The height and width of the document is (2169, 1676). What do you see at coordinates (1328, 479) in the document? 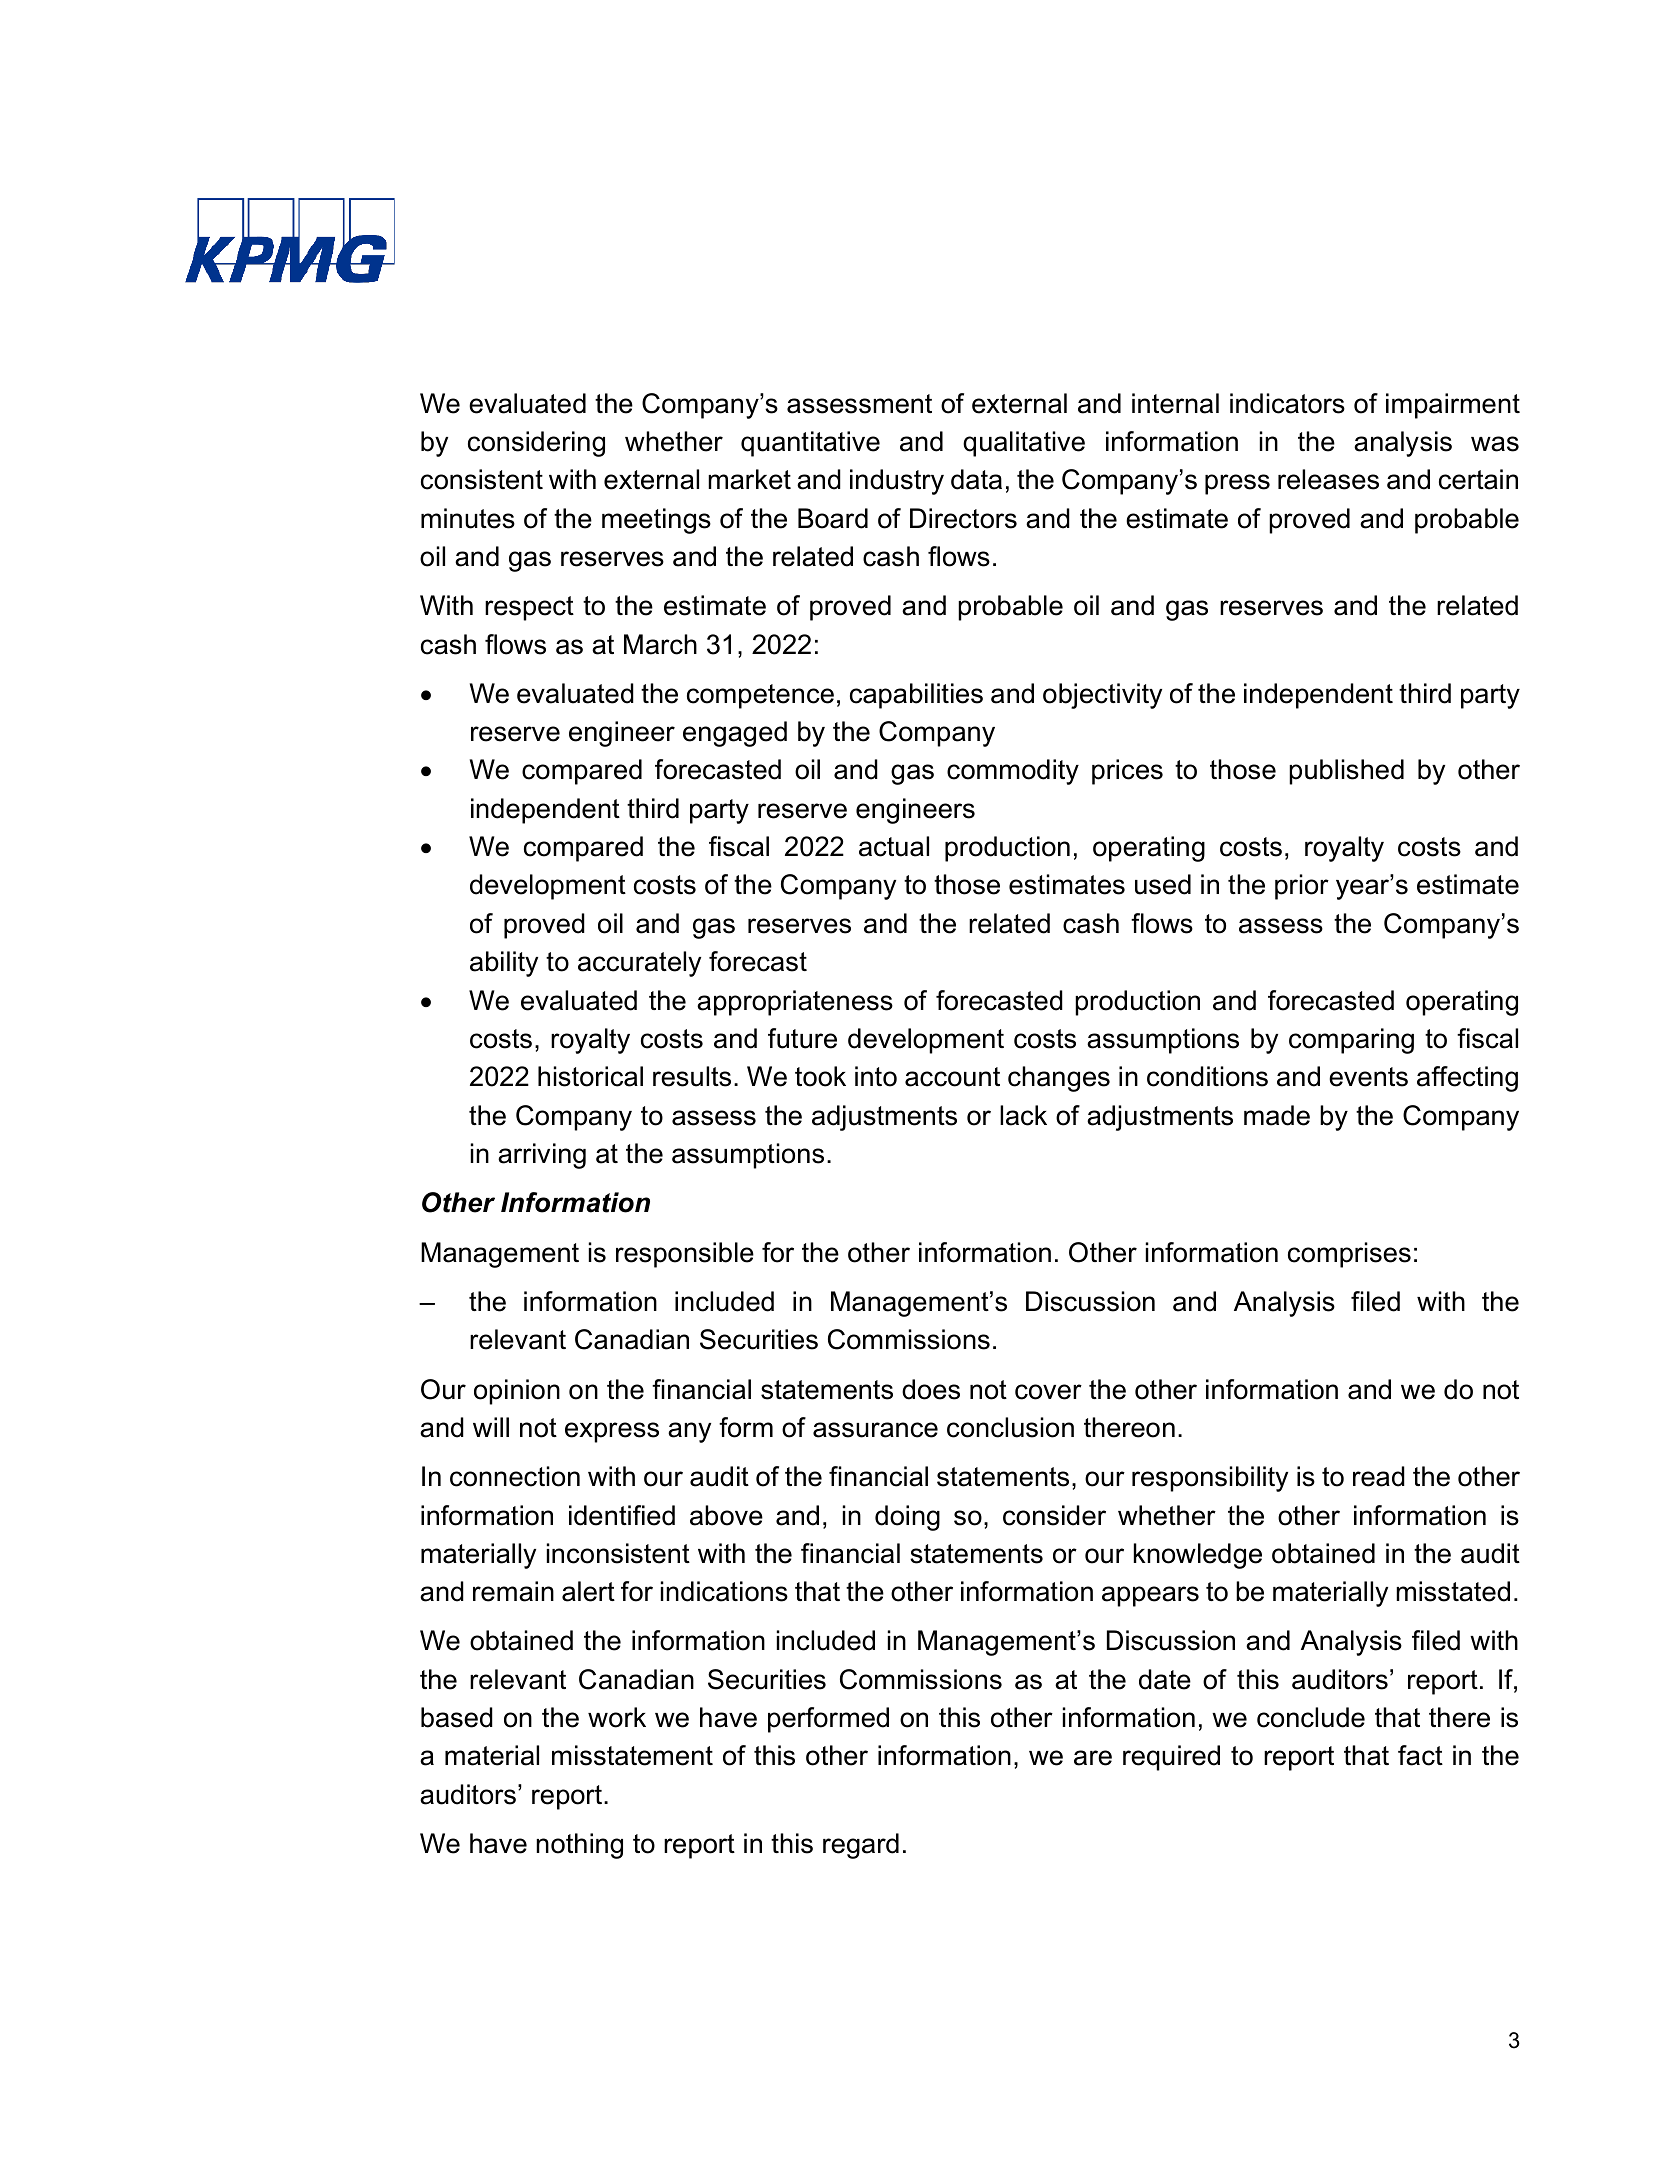
I see `releases` at bounding box center [1328, 479].
